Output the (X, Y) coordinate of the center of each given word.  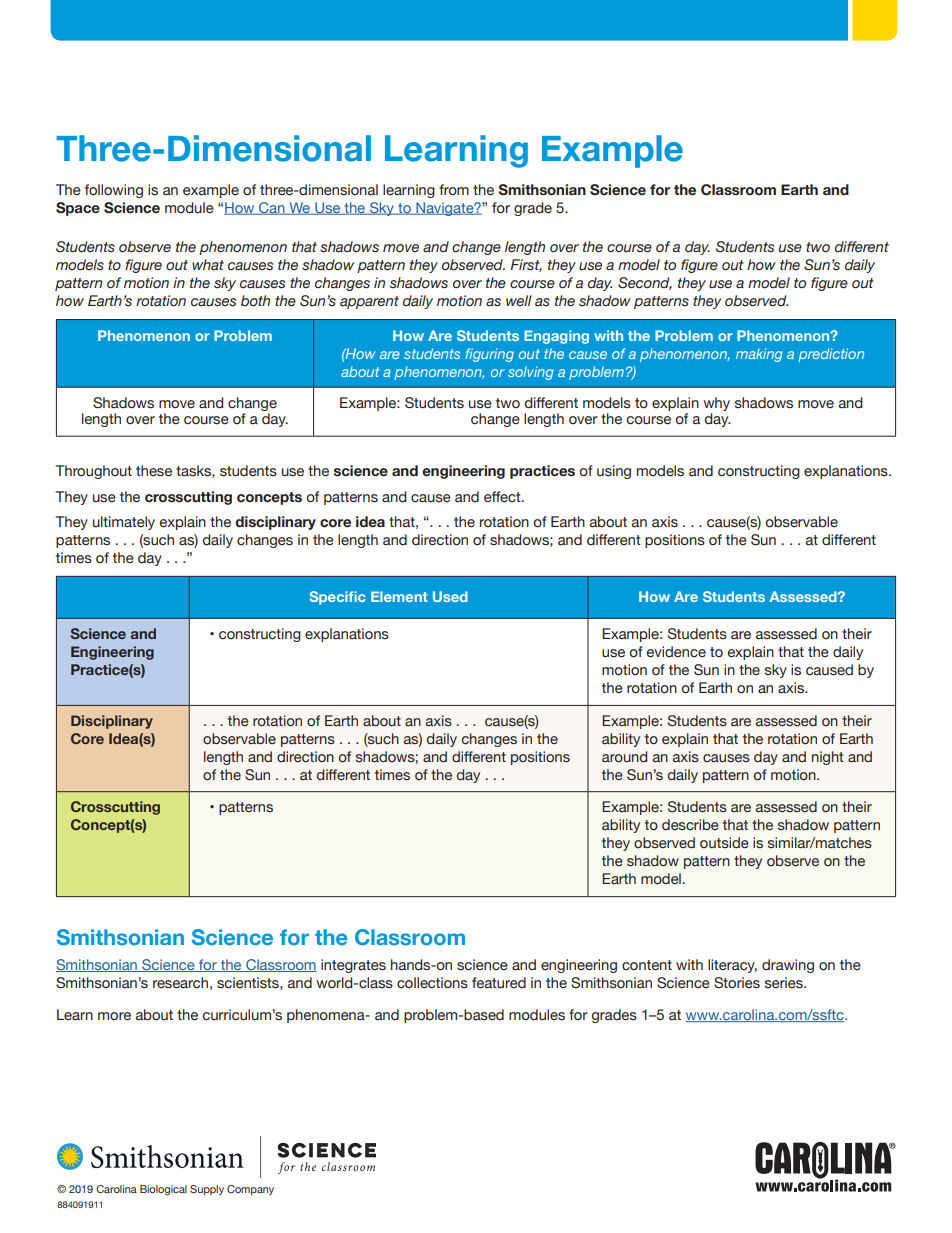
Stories (737, 983)
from (454, 190)
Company (250, 1190)
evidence (676, 652)
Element (399, 596)
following (114, 191)
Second (645, 283)
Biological (163, 1190)
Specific (338, 598)
